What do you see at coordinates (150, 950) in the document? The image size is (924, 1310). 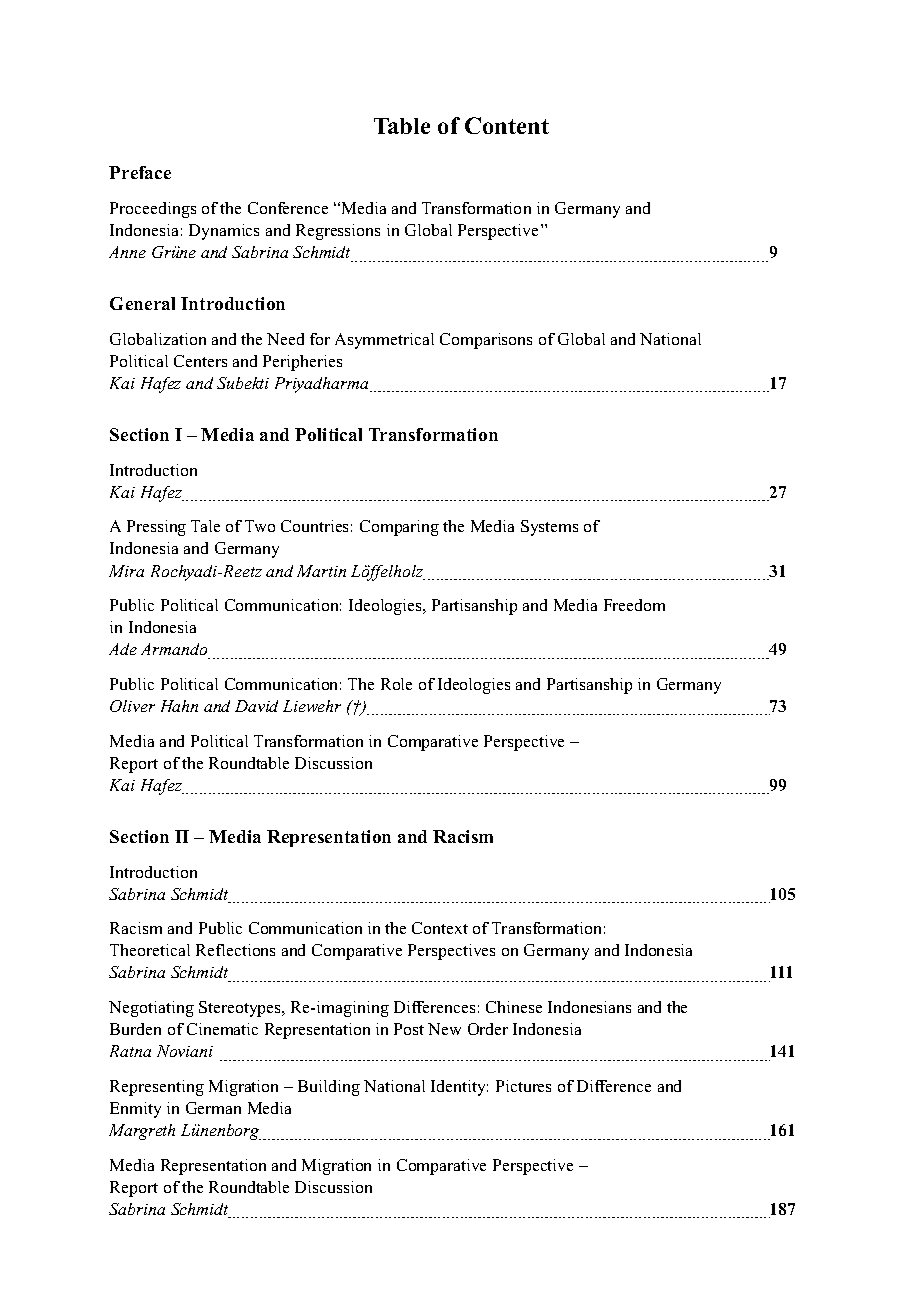 I see `Theoretical` at bounding box center [150, 950].
